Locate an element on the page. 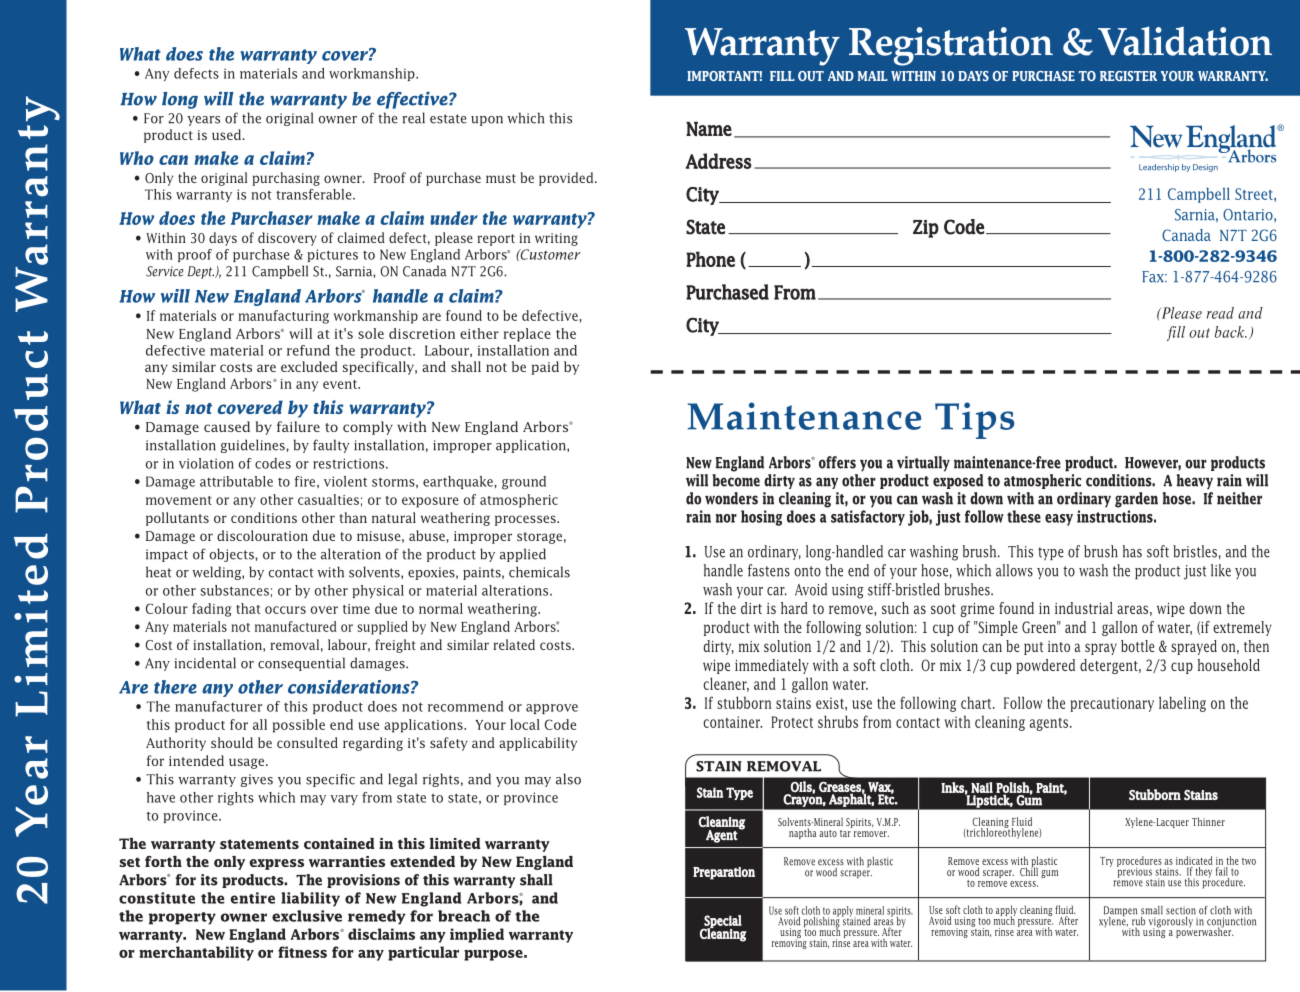 The image size is (1300, 992). attributable is located at coordinates (236, 481).
